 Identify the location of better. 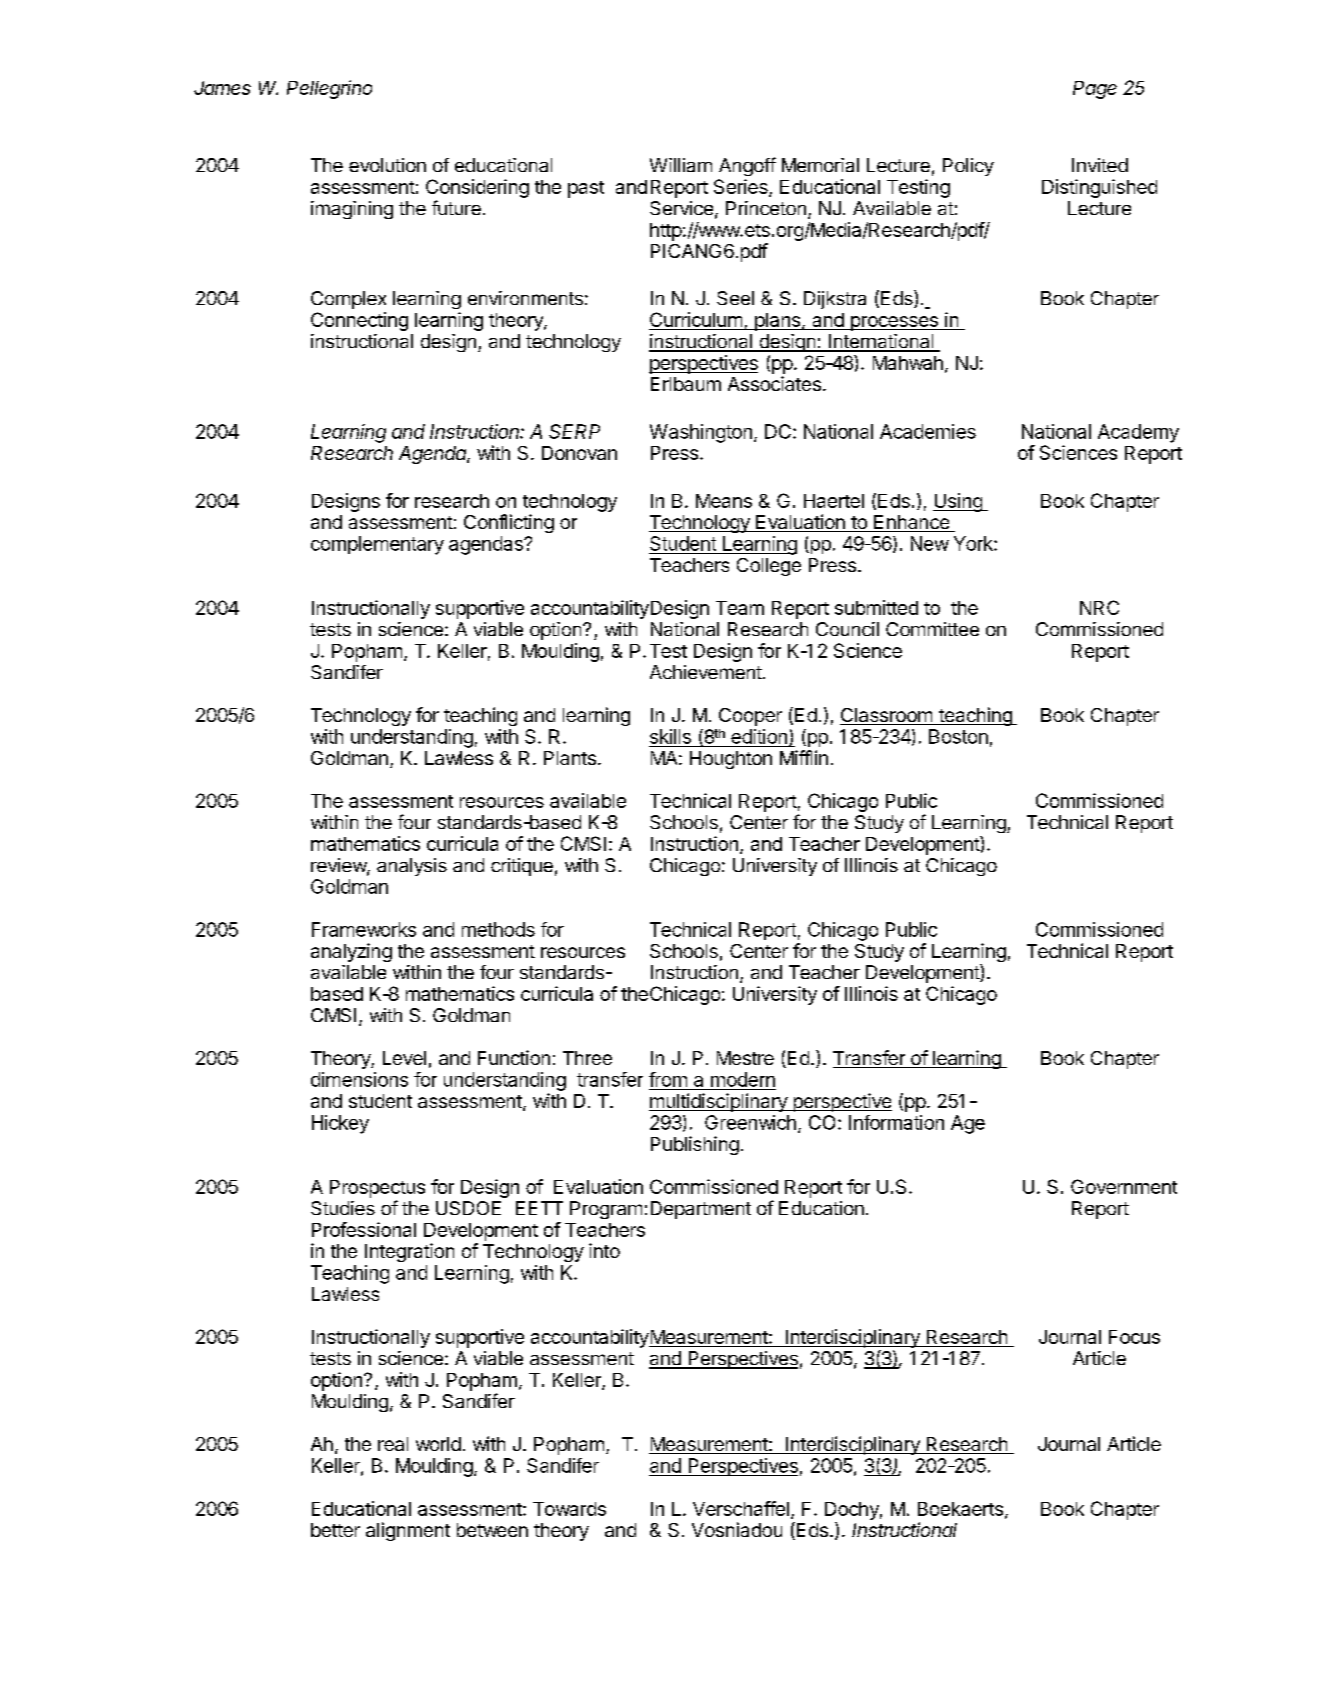
(335, 1530).
